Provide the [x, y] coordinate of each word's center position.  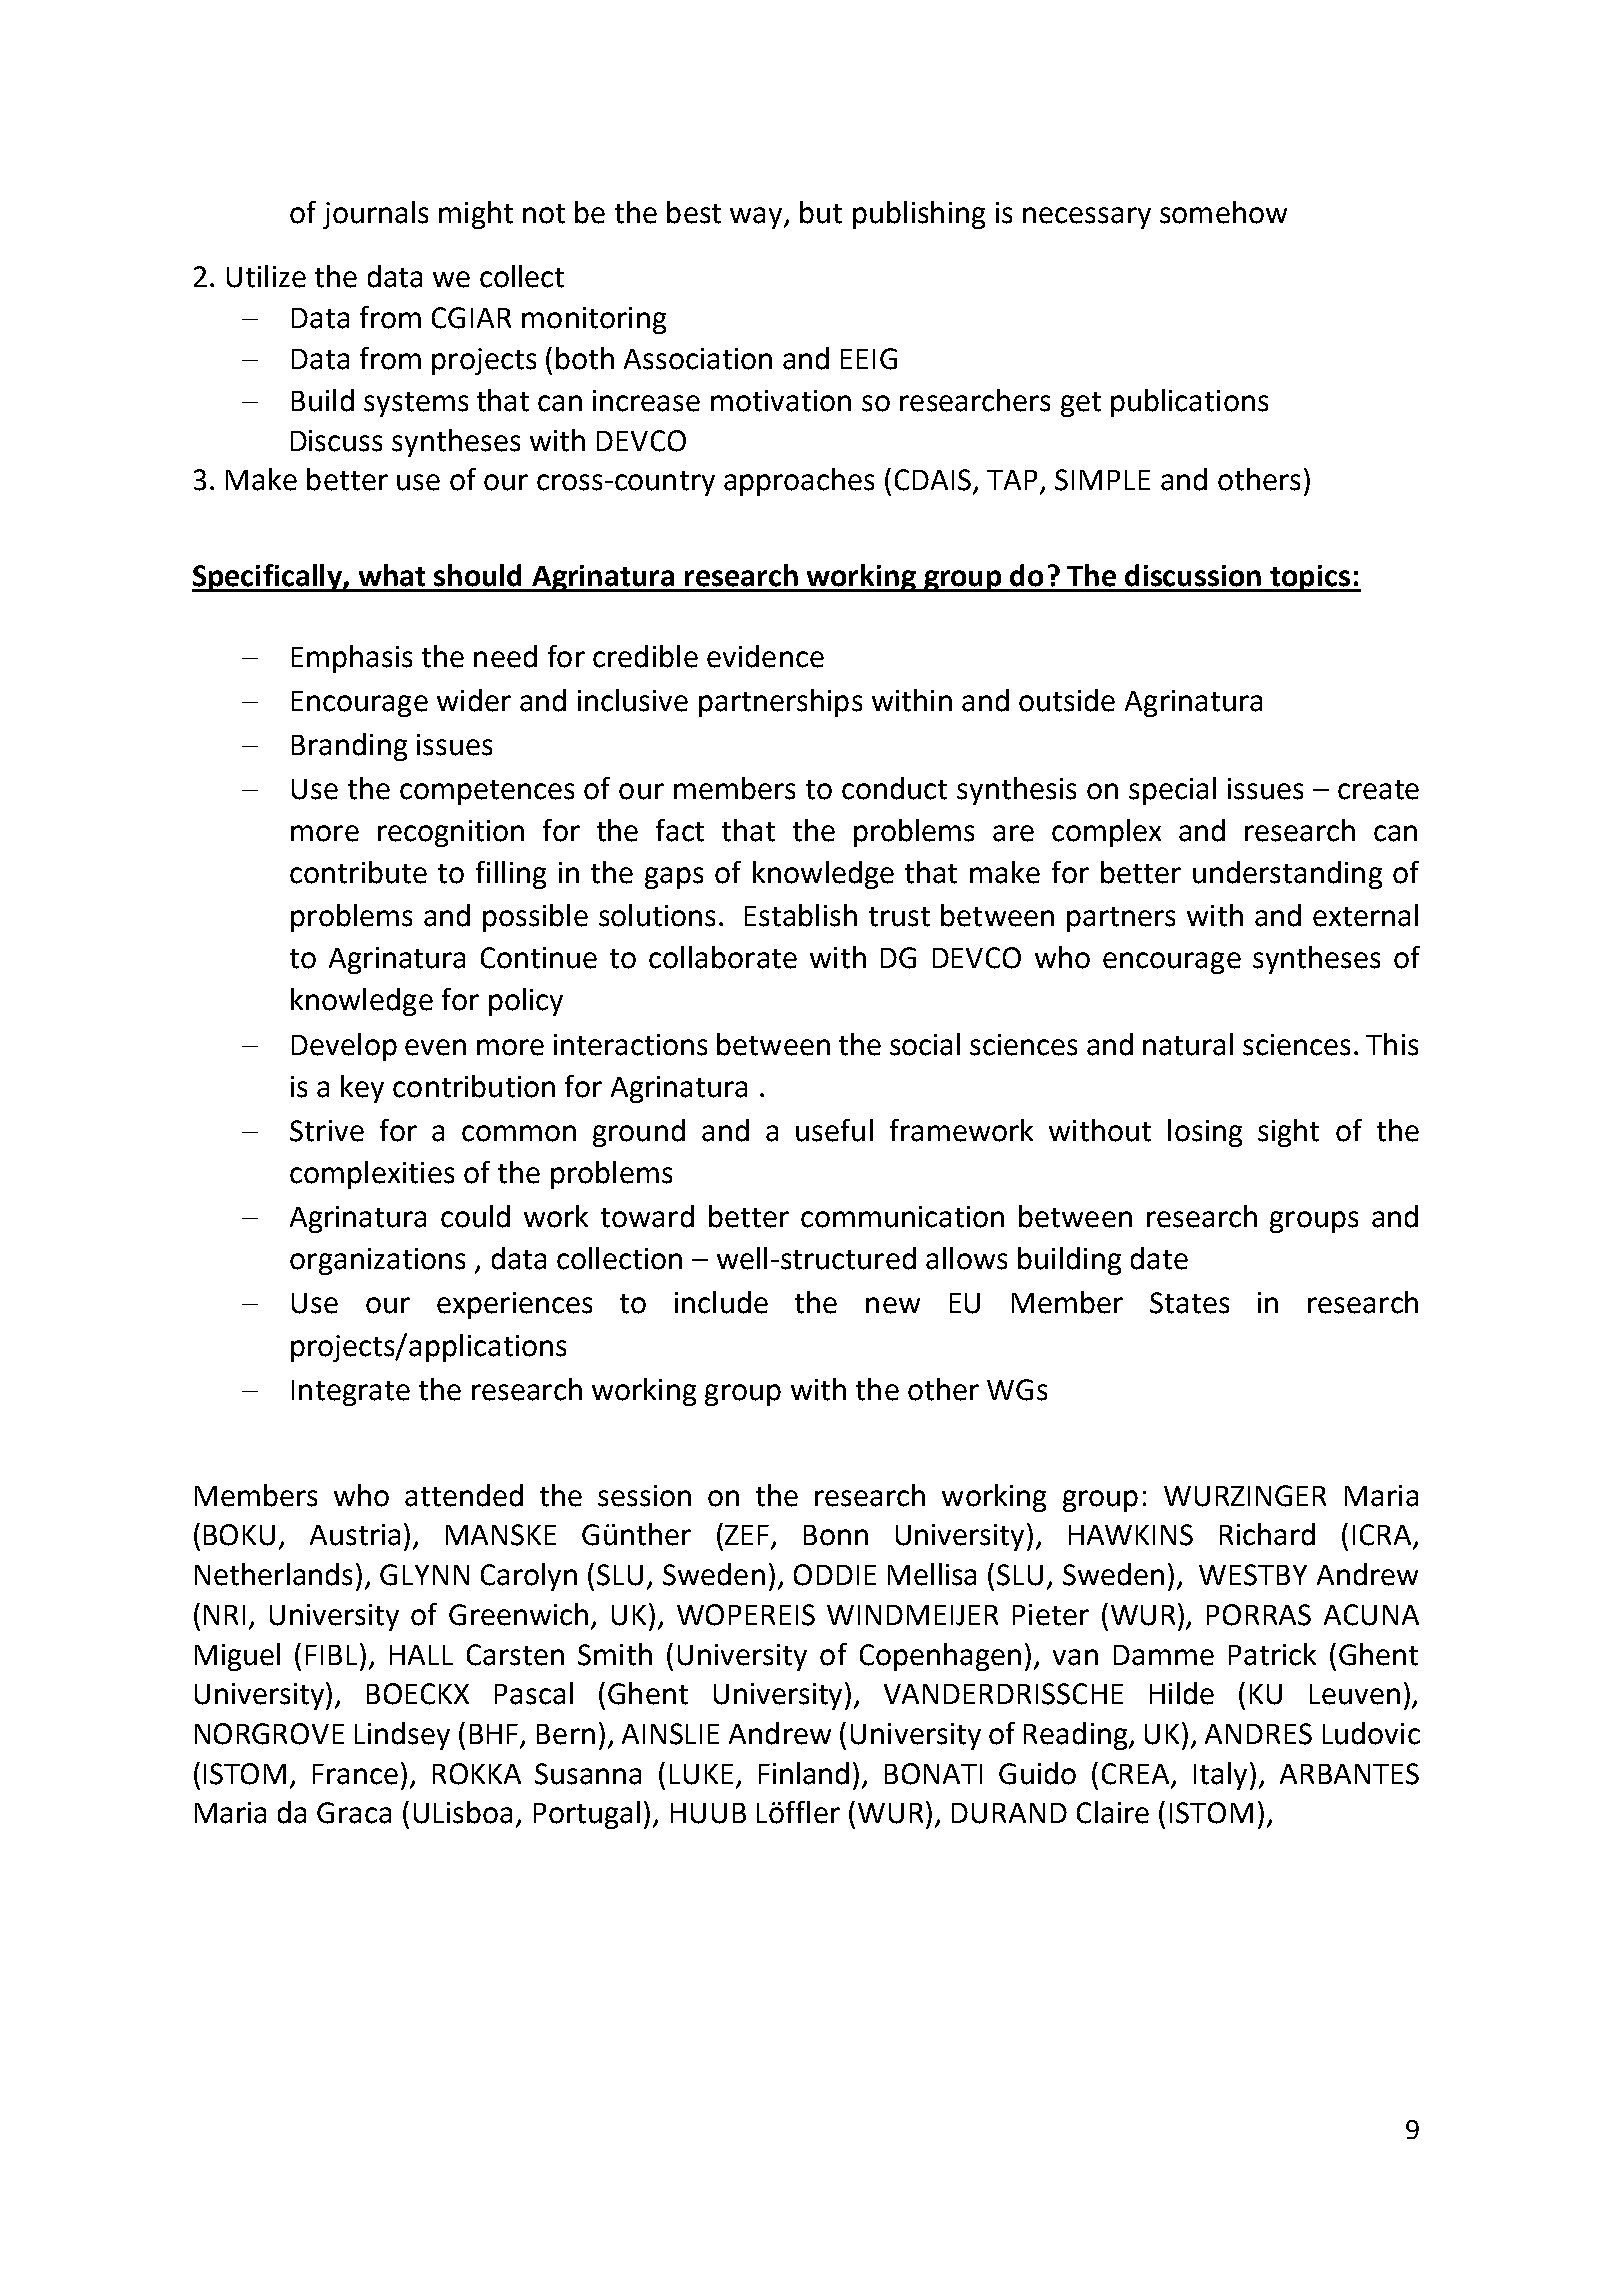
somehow [1223, 212]
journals [375, 215]
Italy [1220, 1776]
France [355, 1774]
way [757, 218]
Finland [804, 1773]
